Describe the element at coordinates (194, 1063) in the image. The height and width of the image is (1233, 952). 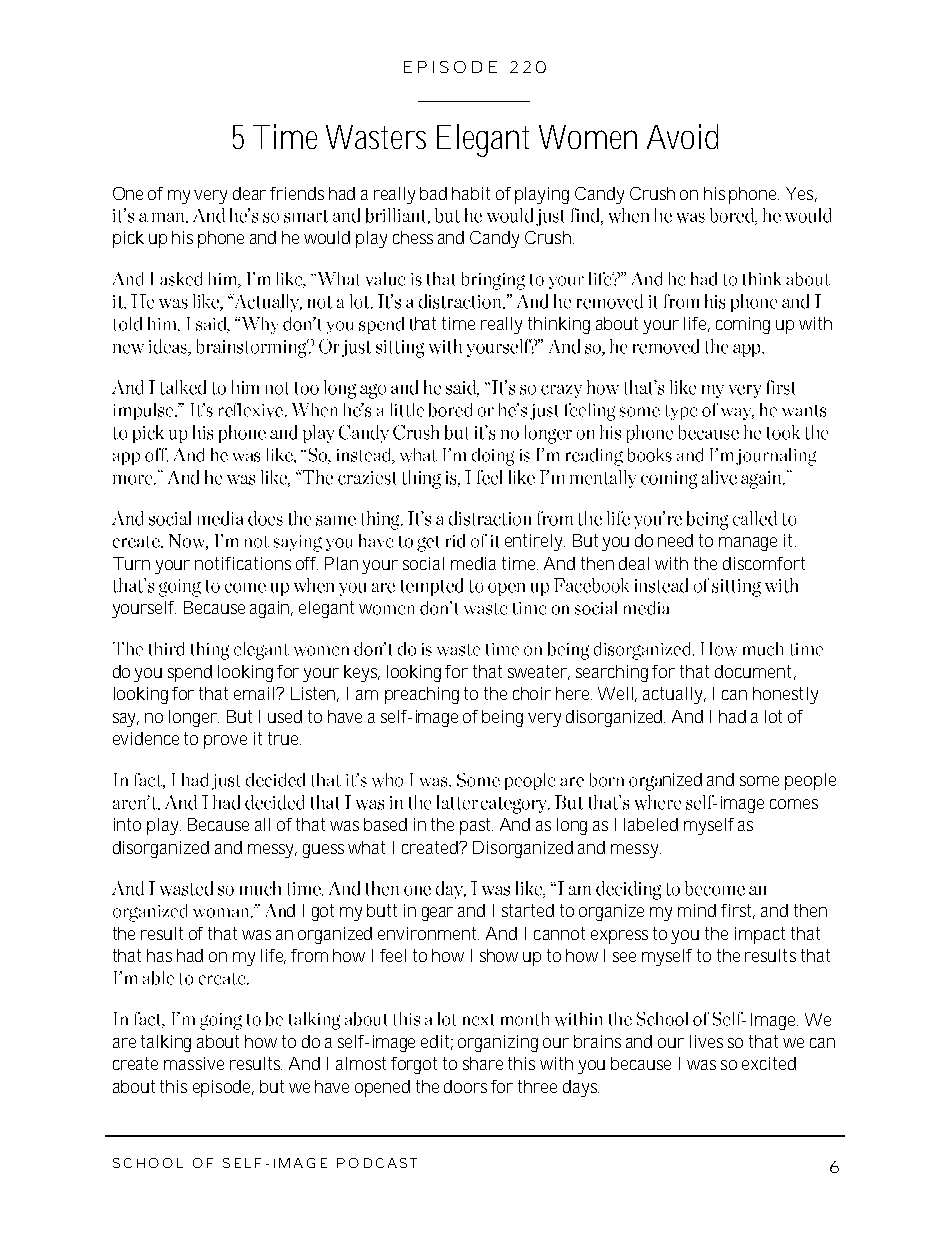
I see `massive` at that location.
